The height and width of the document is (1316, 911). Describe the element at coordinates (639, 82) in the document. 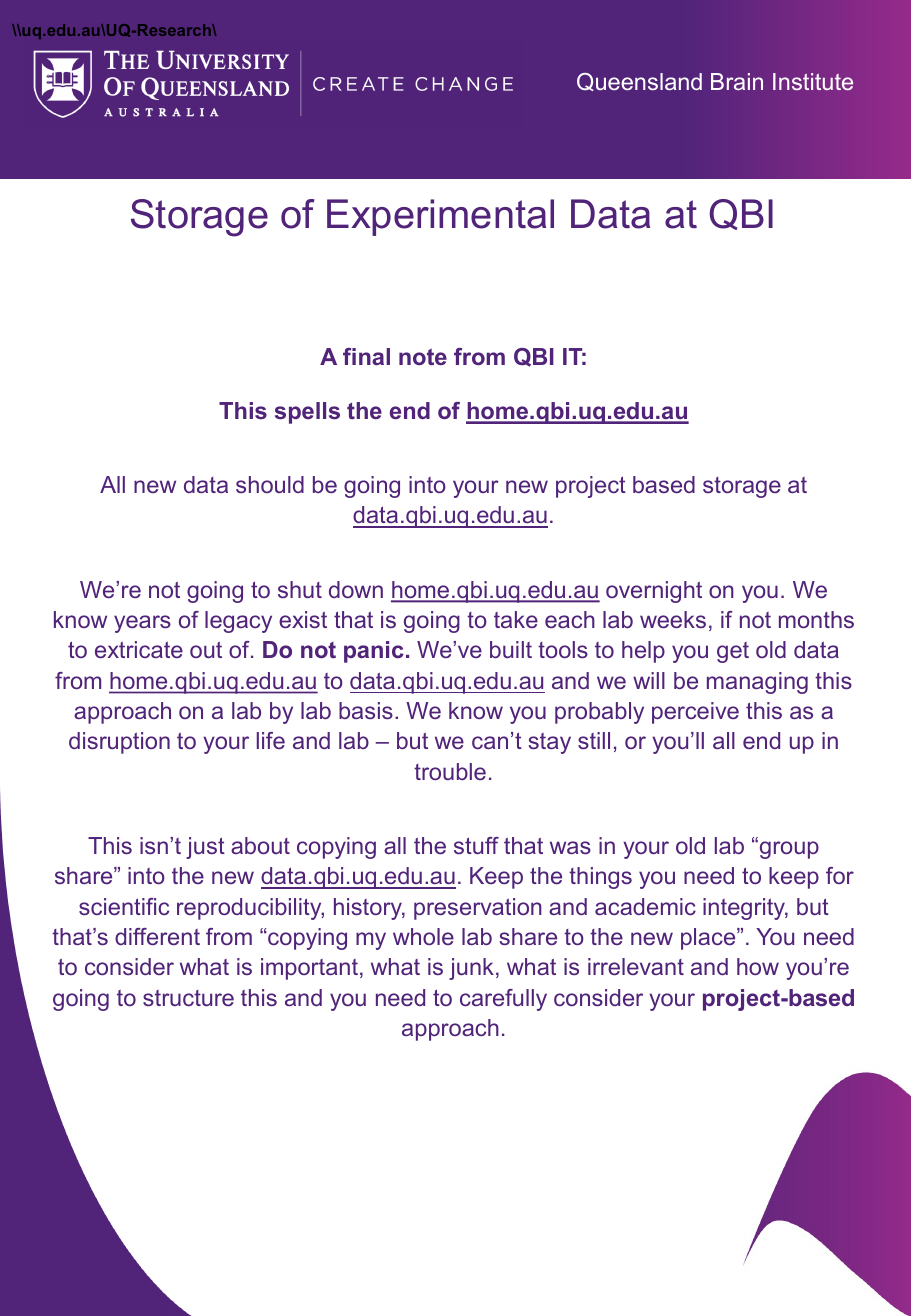

I see `Queensland` at that location.
